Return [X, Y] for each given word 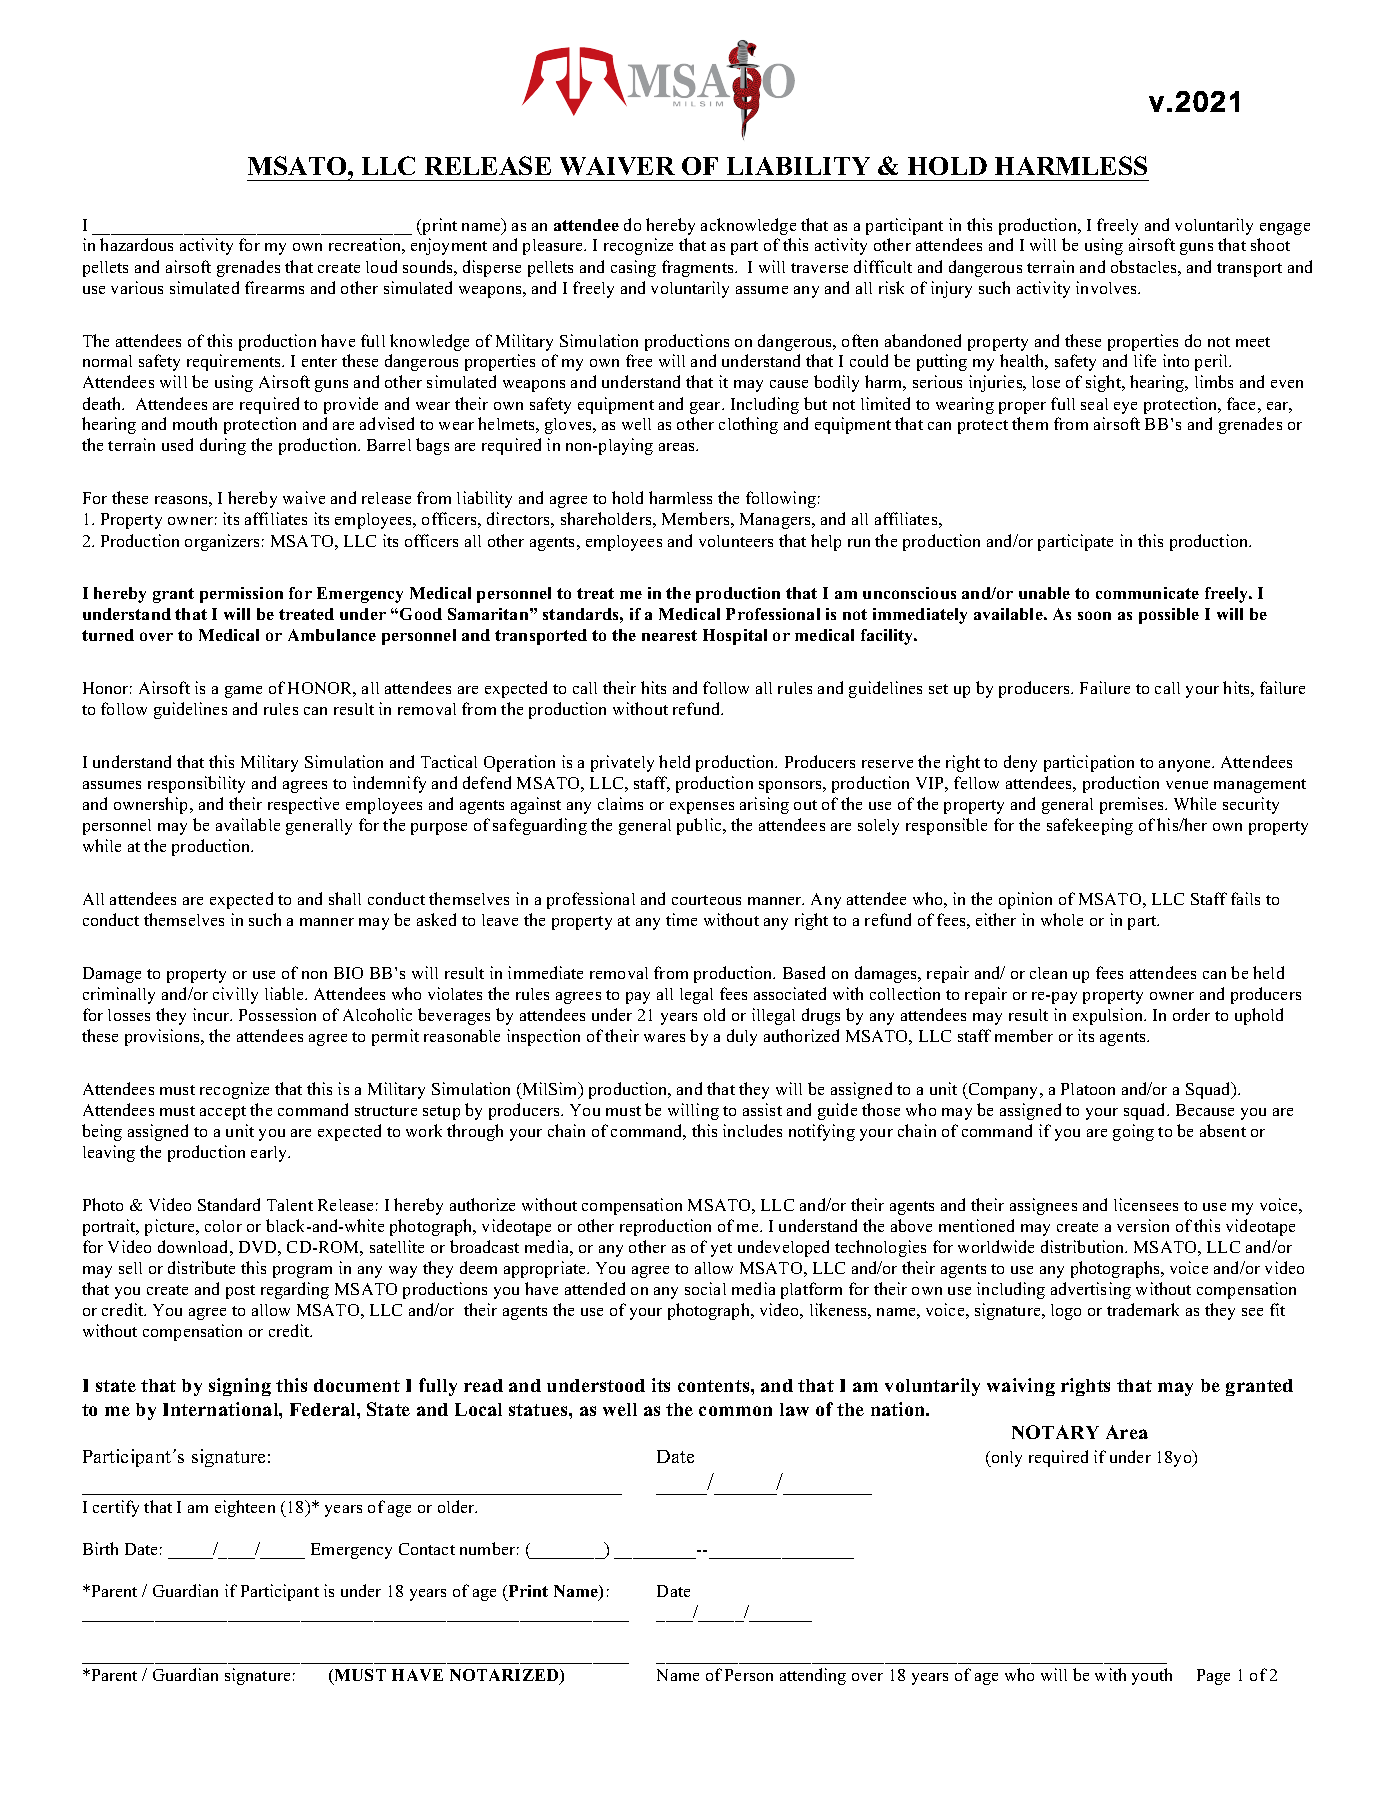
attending [813, 1676]
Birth [100, 1548]
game [243, 692]
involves [1107, 287]
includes [752, 1130]
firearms [274, 287]
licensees [1146, 1204]
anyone [1186, 766]
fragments [699, 268]
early [270, 1154]
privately [622, 763]
